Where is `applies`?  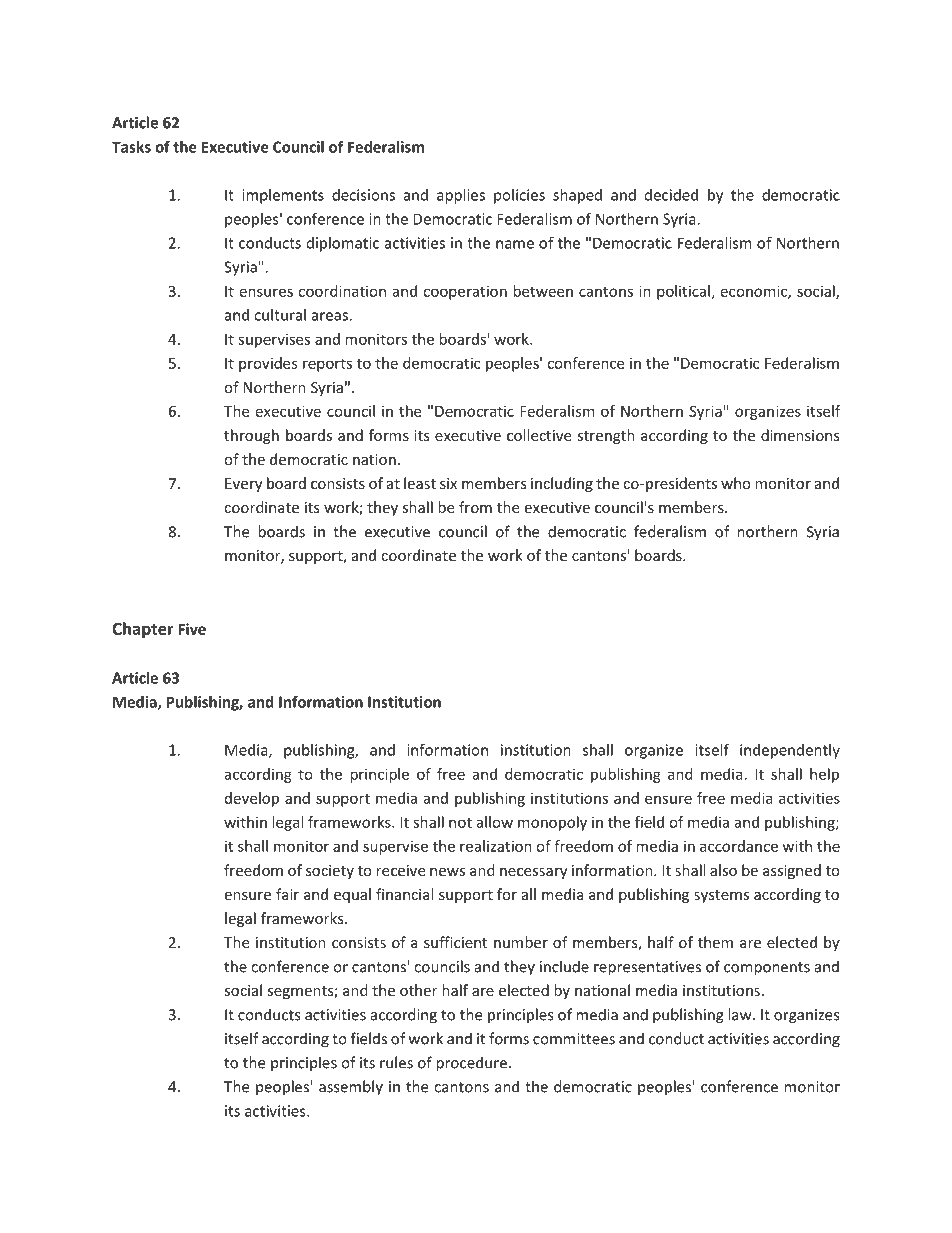
applies is located at coordinates (461, 196).
